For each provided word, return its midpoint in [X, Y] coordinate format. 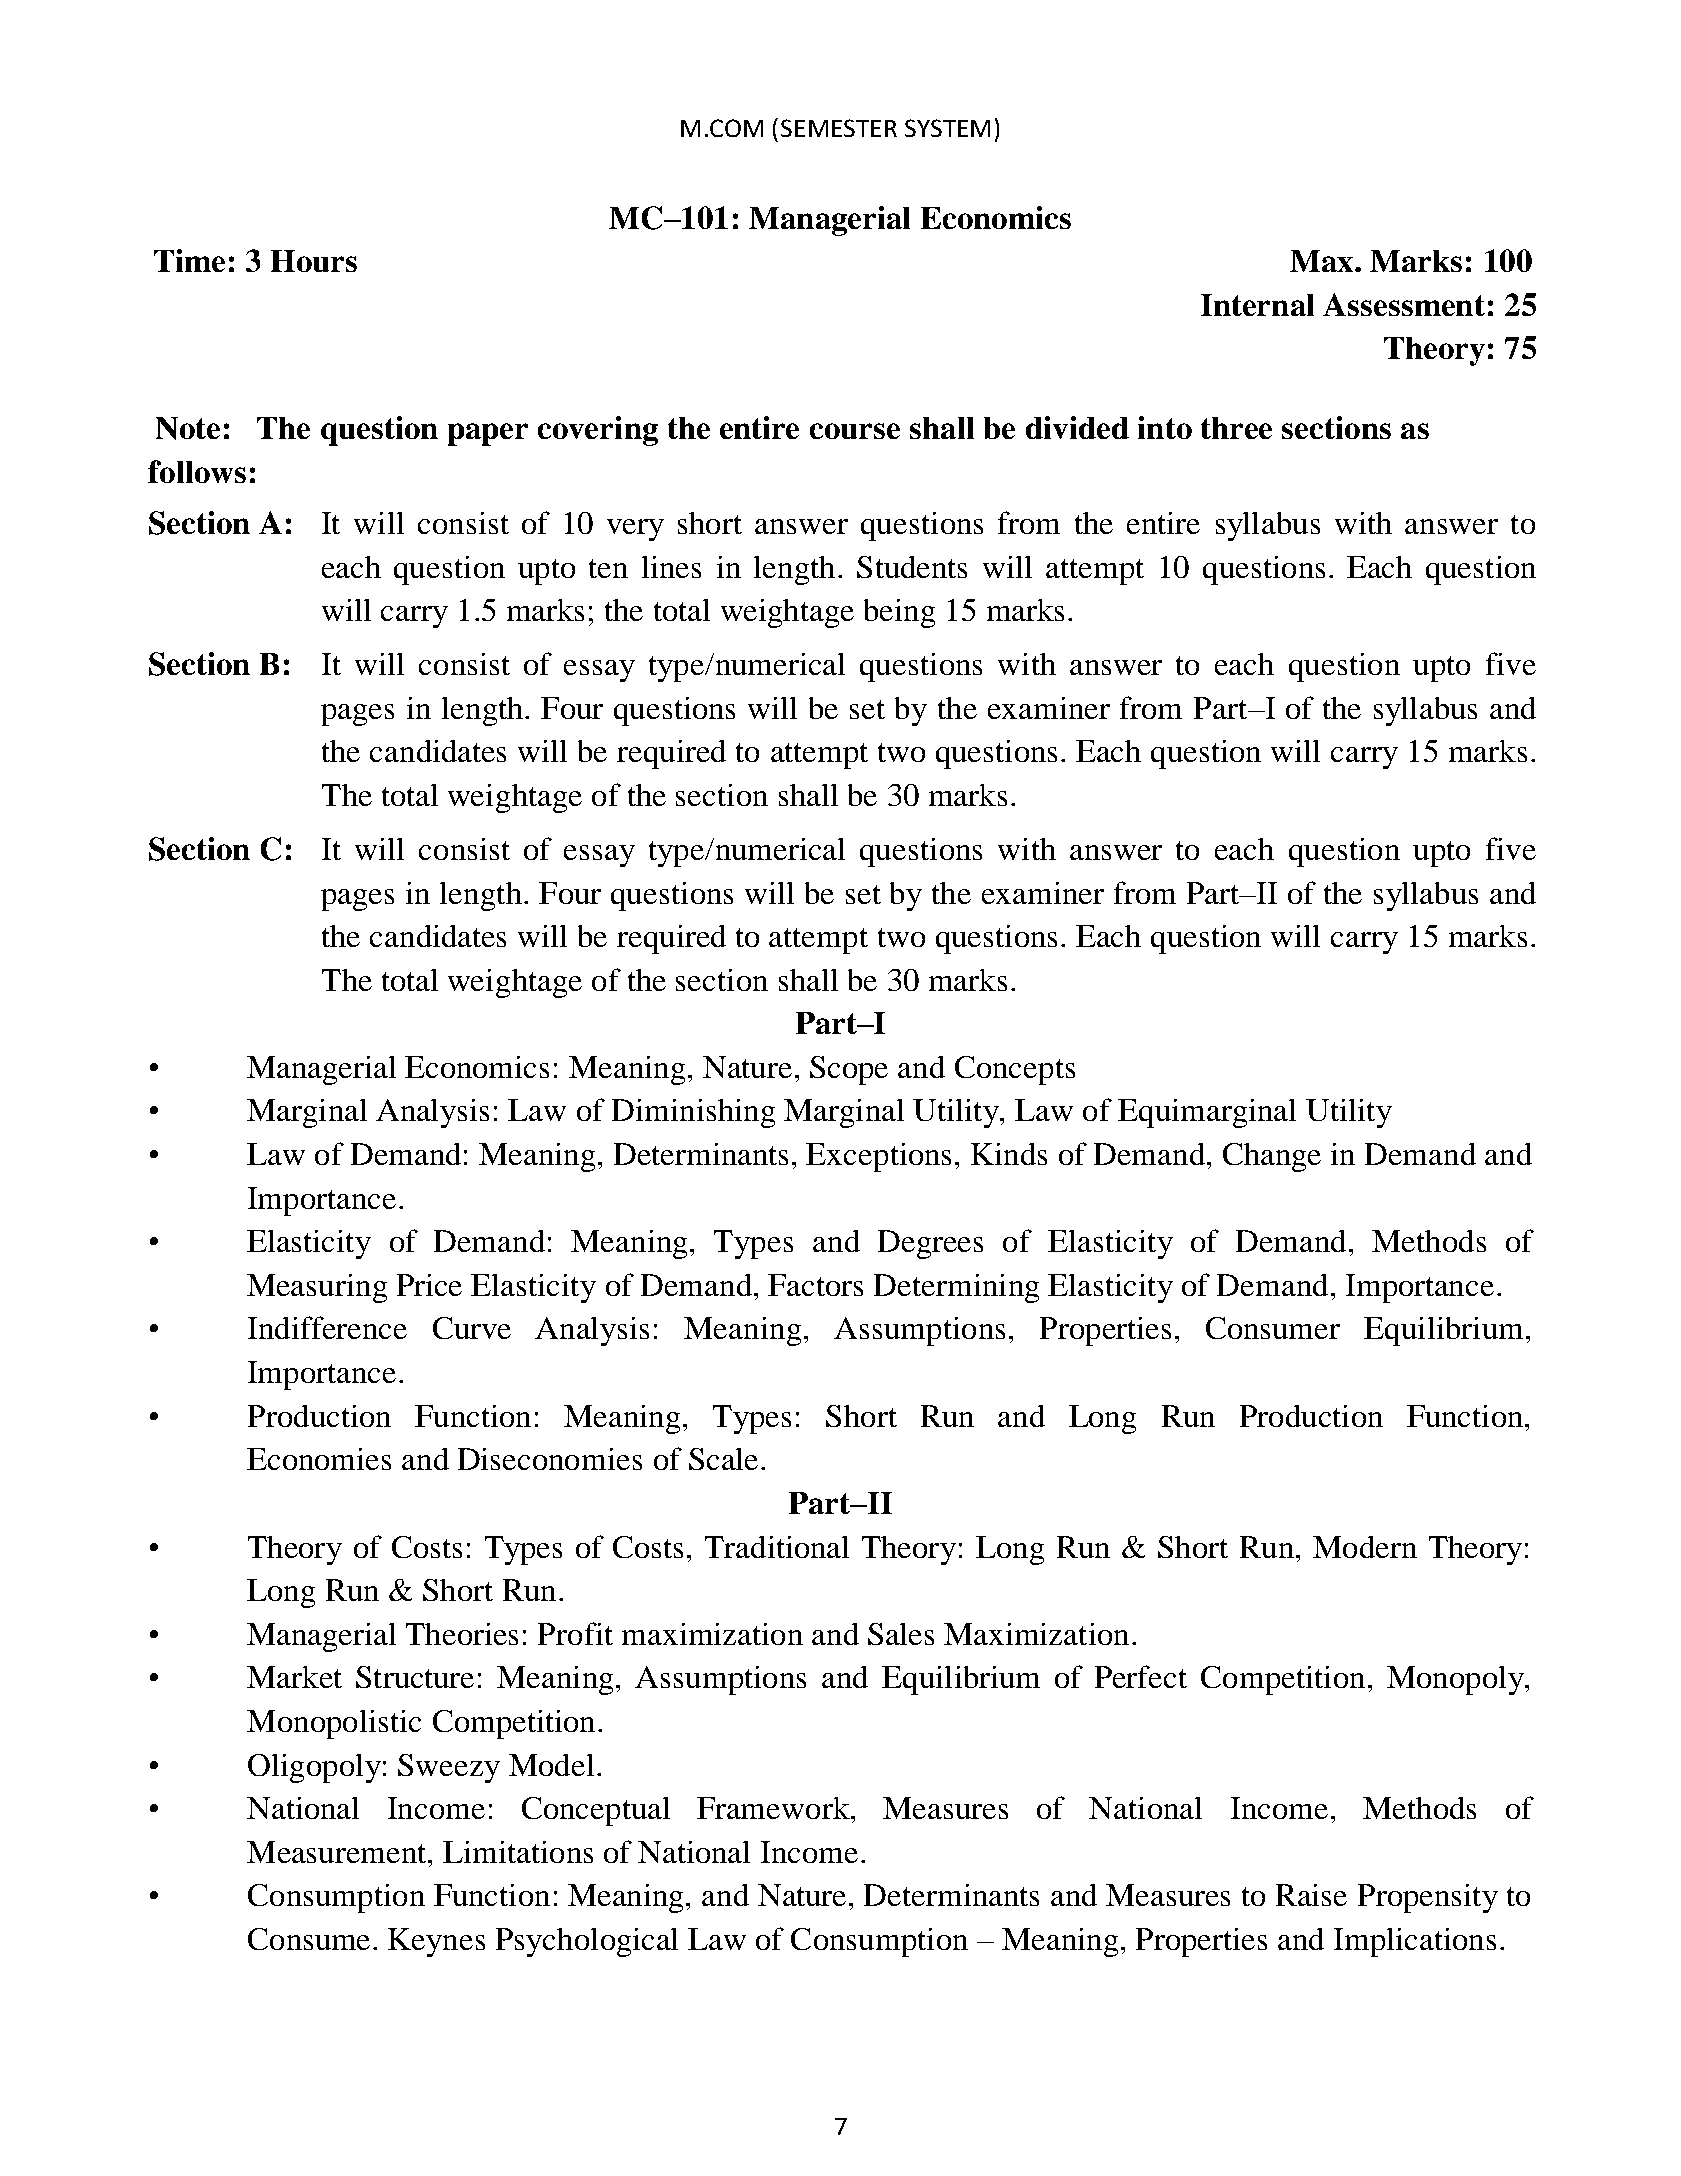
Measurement [338, 1852]
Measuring [317, 1288]
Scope [849, 1070]
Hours [314, 261]
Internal [1257, 305]
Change [1272, 1157]
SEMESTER [839, 128]
